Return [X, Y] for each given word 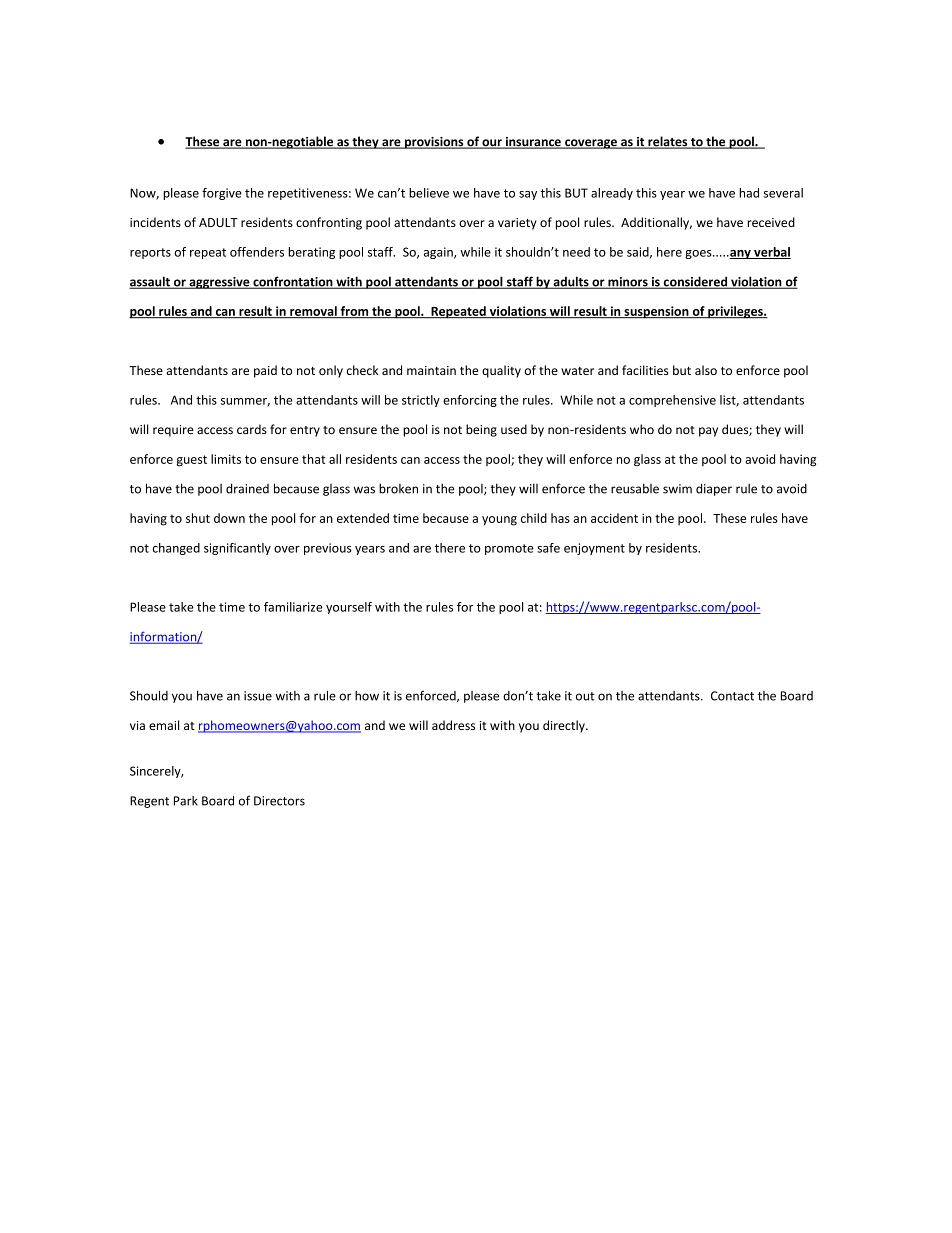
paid [265, 371]
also [706, 370]
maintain [431, 370]
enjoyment [594, 549]
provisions [434, 143]
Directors [279, 801]
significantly [237, 549]
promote [509, 549]
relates [668, 142]
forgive [222, 194]
